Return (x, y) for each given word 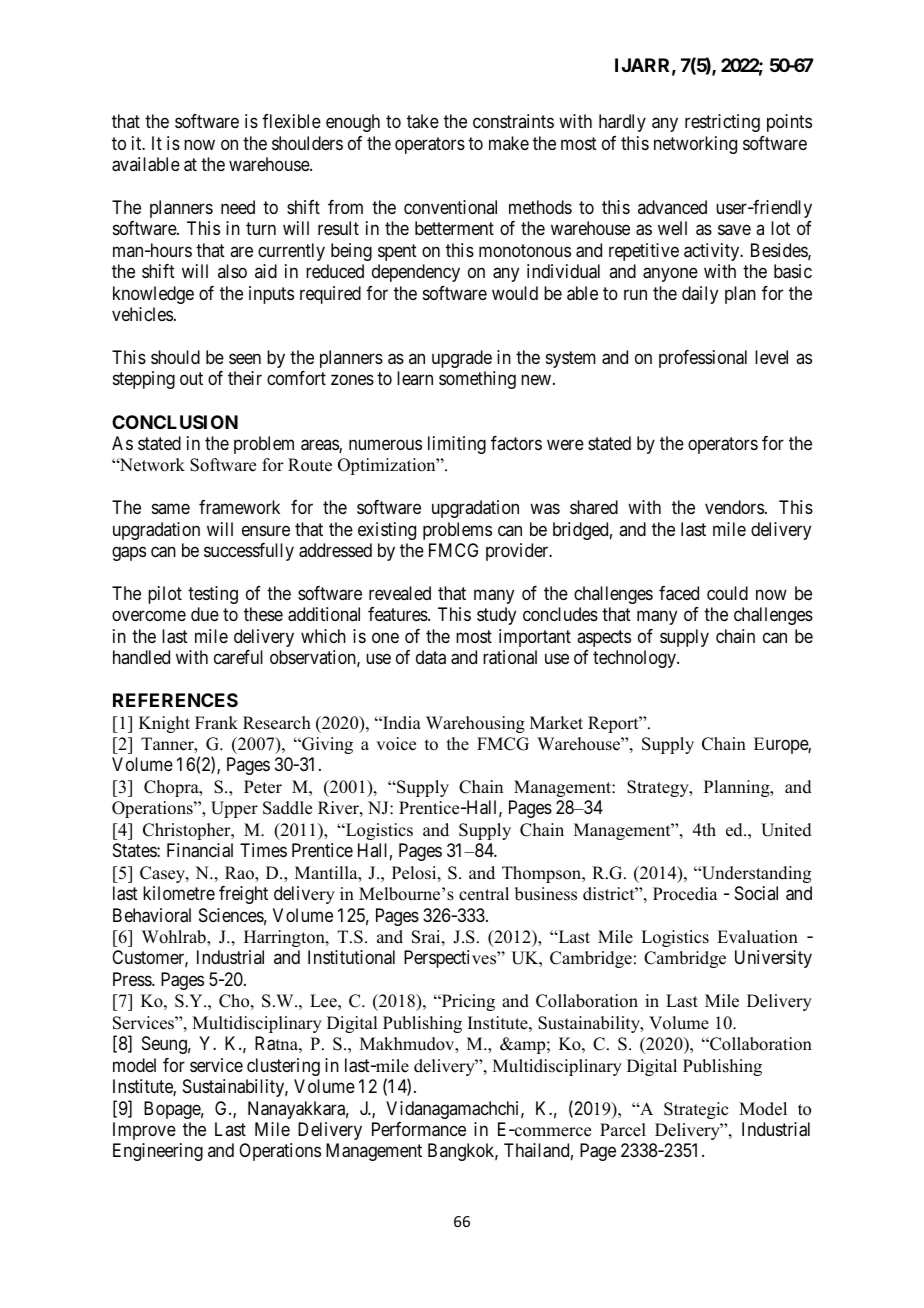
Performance (419, 1129)
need (238, 207)
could (727, 593)
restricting (722, 123)
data (431, 657)
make (509, 143)
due (205, 614)
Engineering (158, 1152)
